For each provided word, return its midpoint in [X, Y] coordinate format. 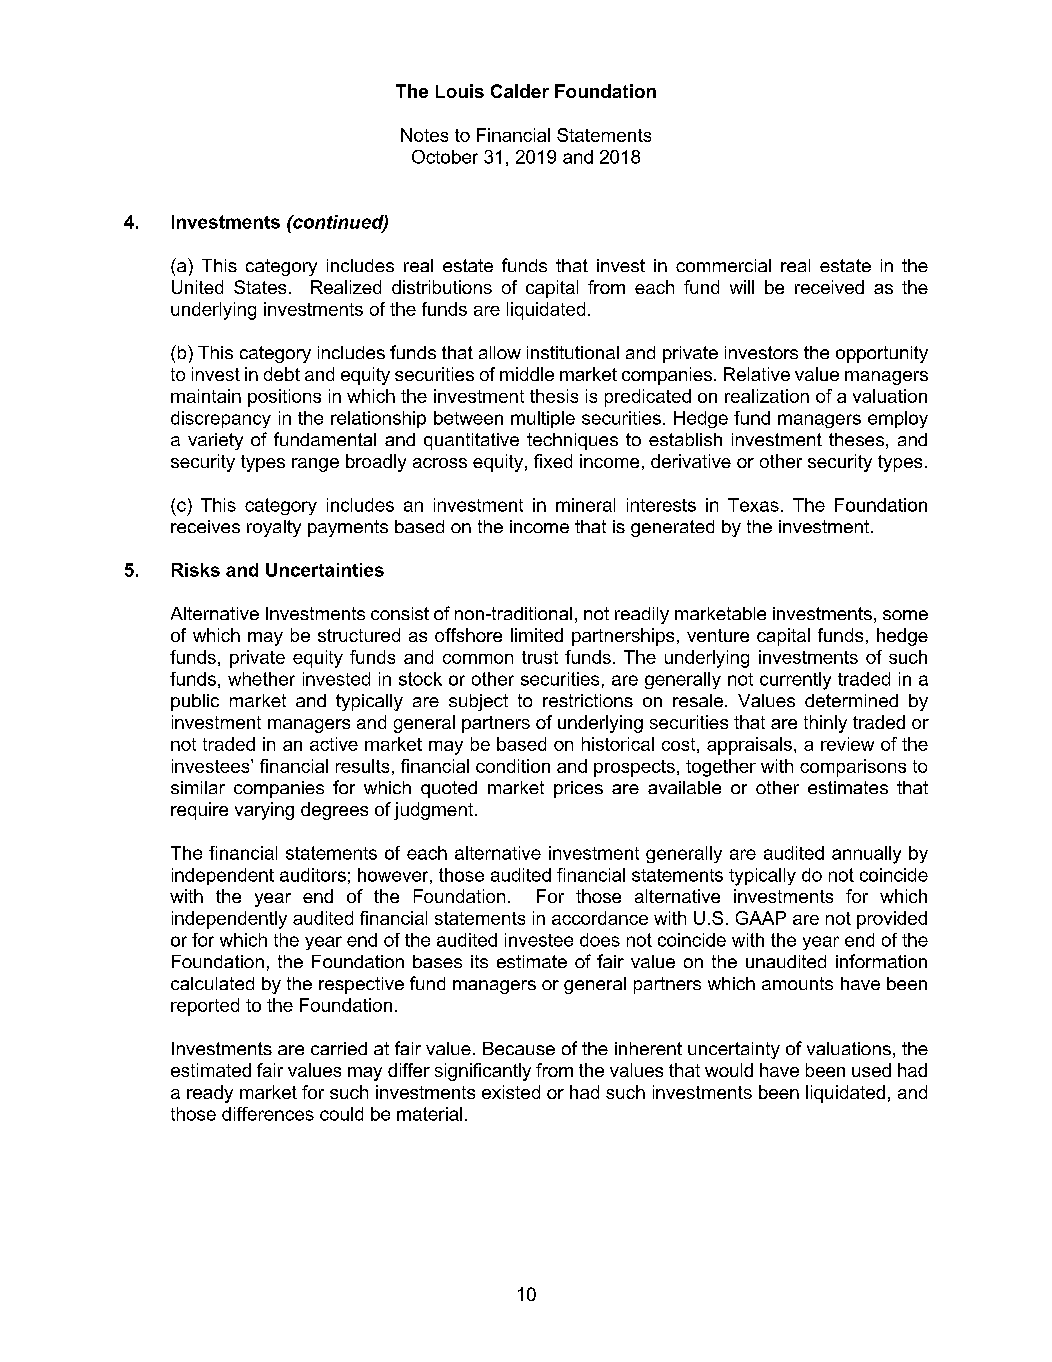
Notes [424, 135]
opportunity [882, 354]
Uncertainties [325, 570]
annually [866, 855]
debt [282, 374]
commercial [723, 265]
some [905, 615]
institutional [573, 352]
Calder [520, 91]
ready [210, 1094]
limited [537, 635]
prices [578, 789]
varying [264, 811]
